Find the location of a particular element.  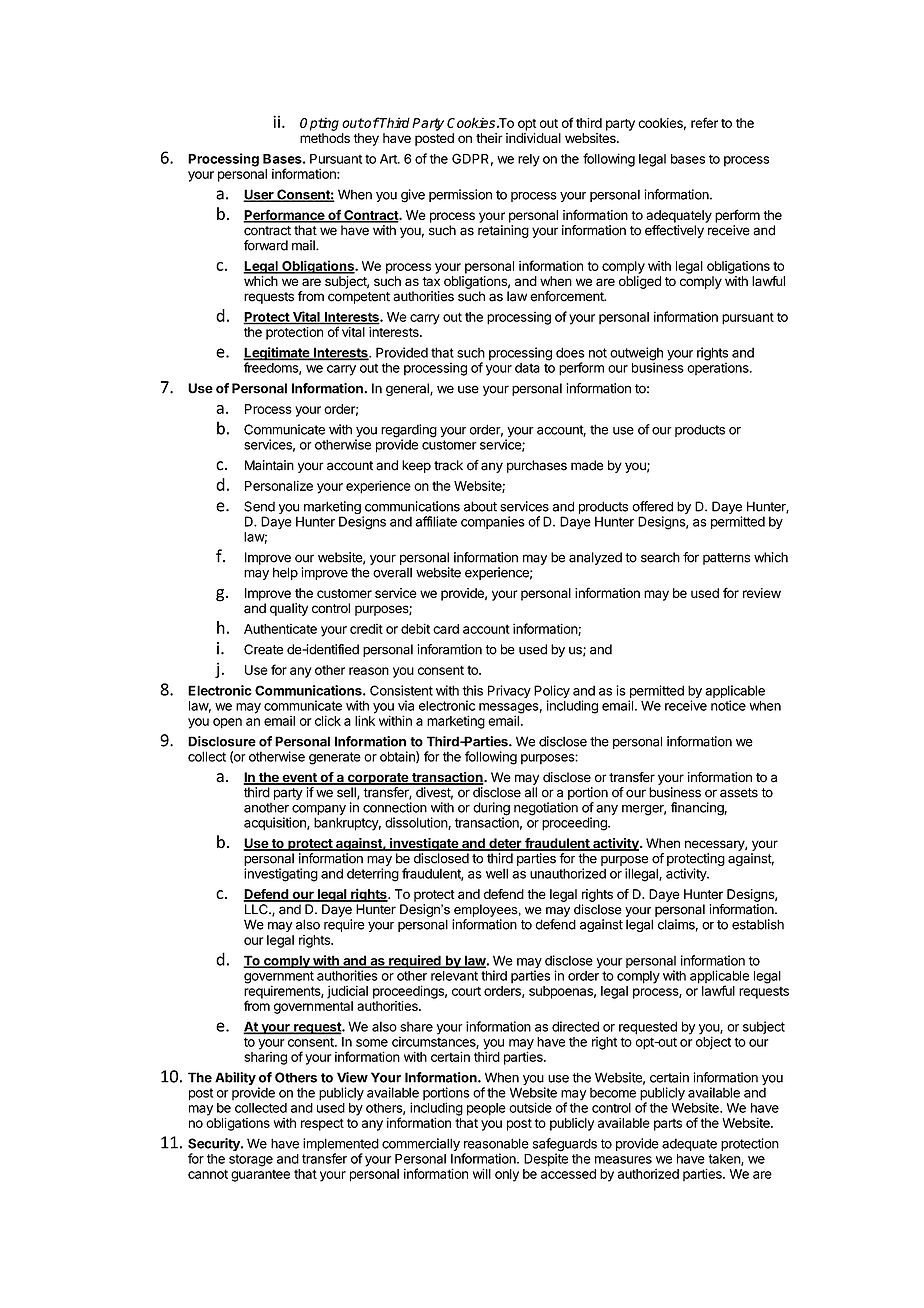

will is located at coordinates (482, 1173).
